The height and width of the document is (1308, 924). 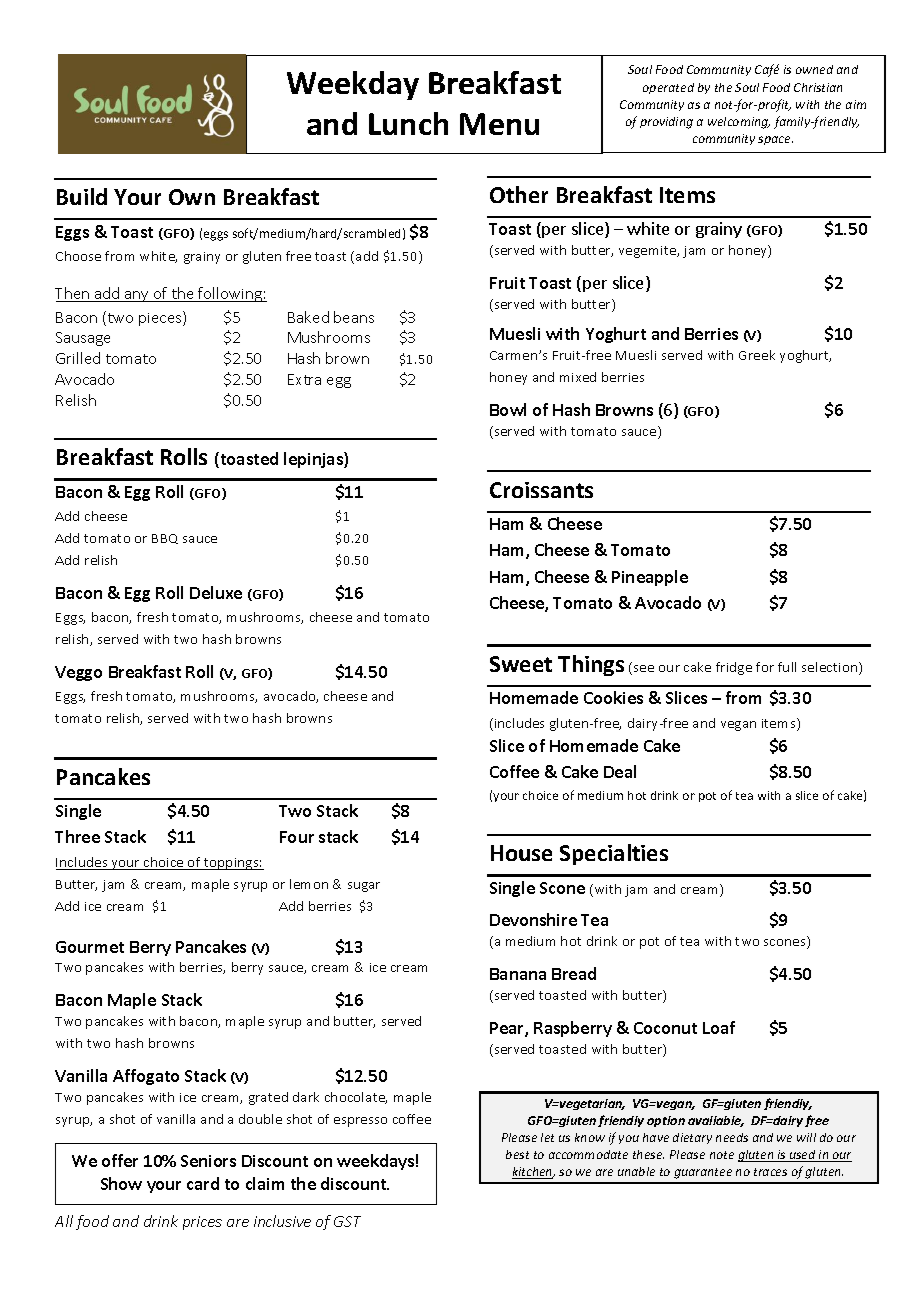 What do you see at coordinates (521, 853) in the document?
I see `House` at bounding box center [521, 853].
